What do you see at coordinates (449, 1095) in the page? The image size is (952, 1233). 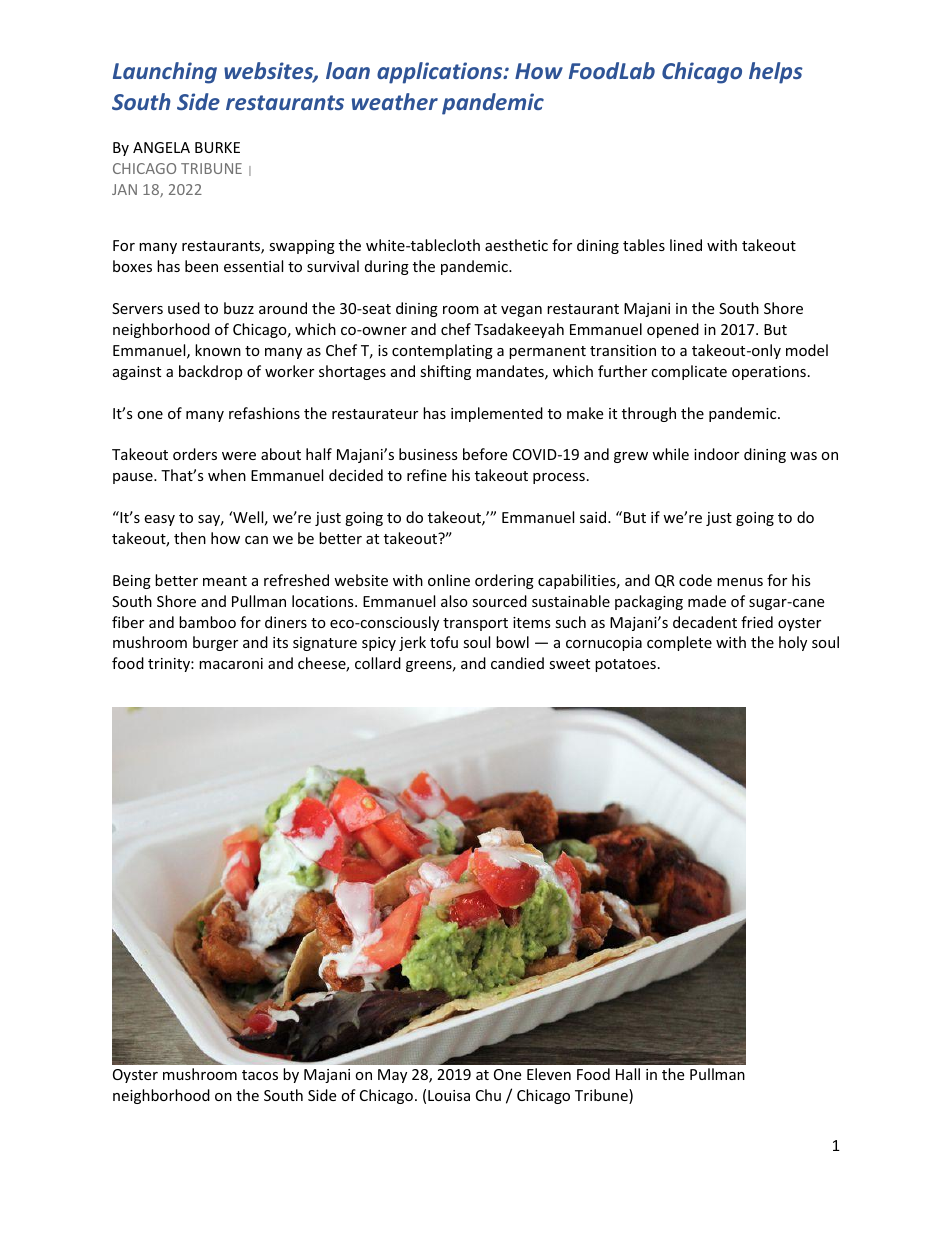 I see `Louisa` at bounding box center [449, 1095].
